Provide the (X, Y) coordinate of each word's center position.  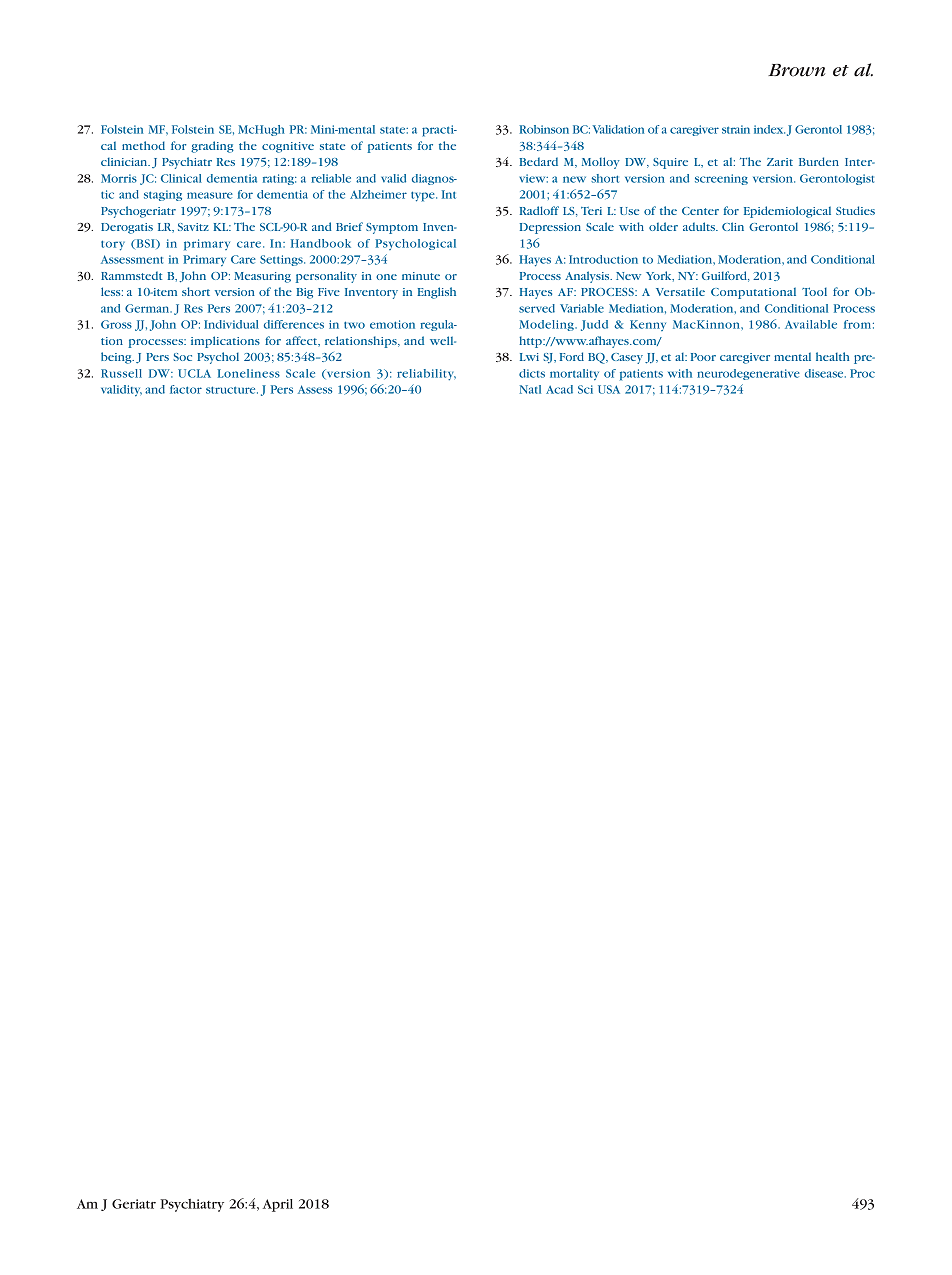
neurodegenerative (748, 374)
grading (212, 147)
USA (609, 389)
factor (186, 389)
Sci (585, 389)
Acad (559, 389)
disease (825, 373)
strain (736, 129)
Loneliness (249, 373)
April (278, 1205)
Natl (530, 389)
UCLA (194, 373)
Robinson (544, 129)
